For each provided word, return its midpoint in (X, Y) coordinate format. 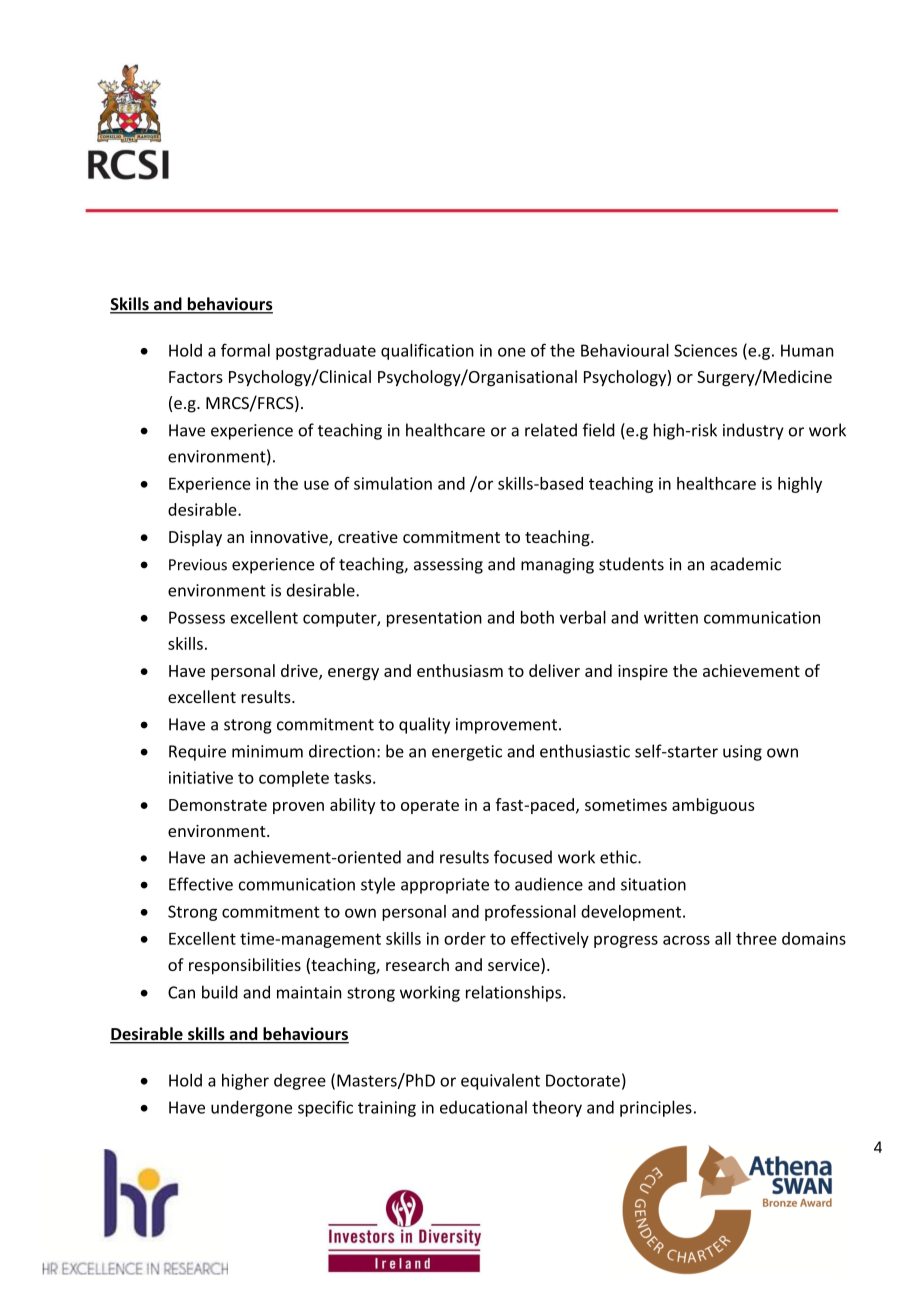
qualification (427, 351)
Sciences (705, 350)
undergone (251, 1108)
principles (656, 1108)
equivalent (500, 1082)
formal (245, 350)
